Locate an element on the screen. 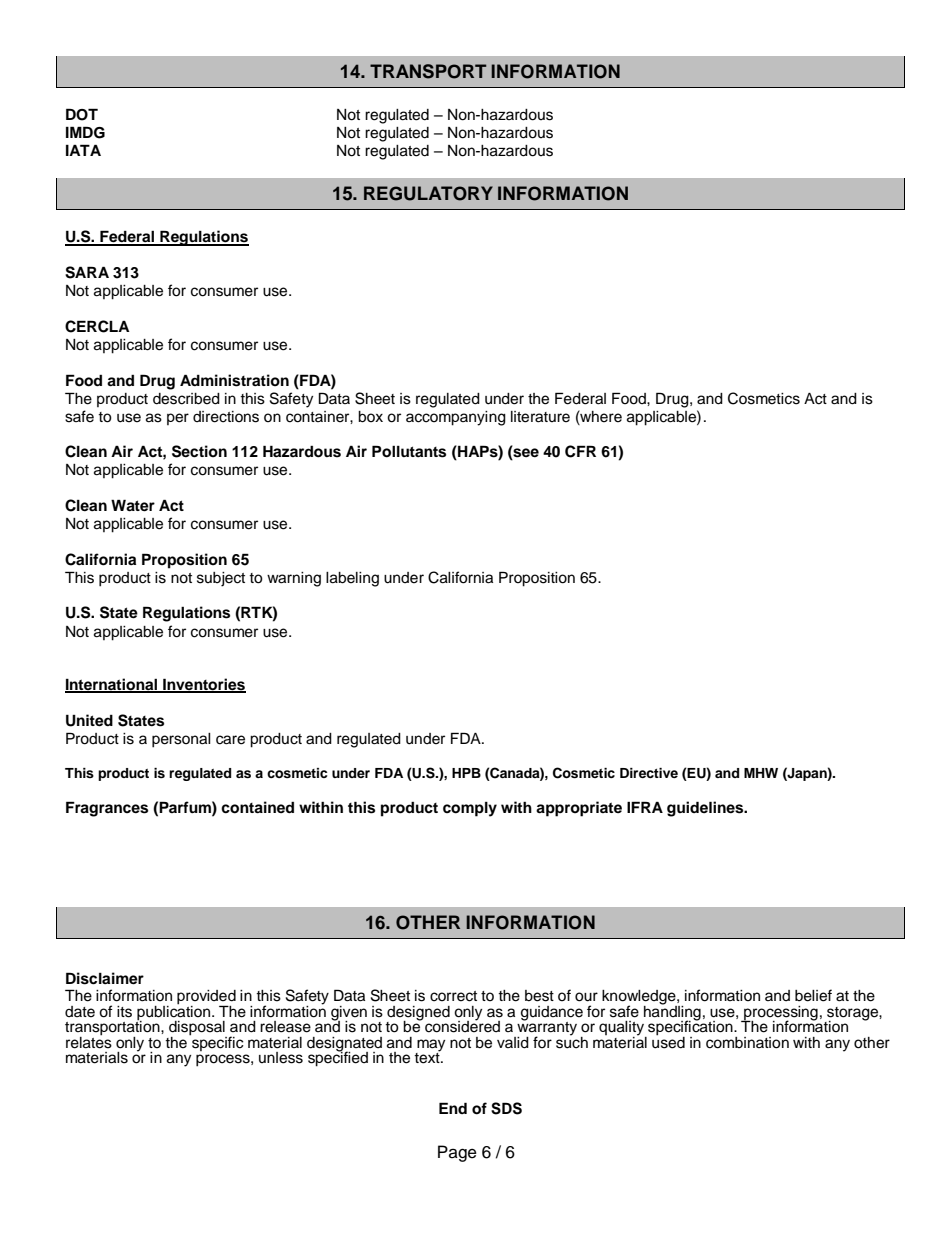 The width and height of the screenshot is (952, 1233). REGULATORY is located at coordinates (428, 193).
